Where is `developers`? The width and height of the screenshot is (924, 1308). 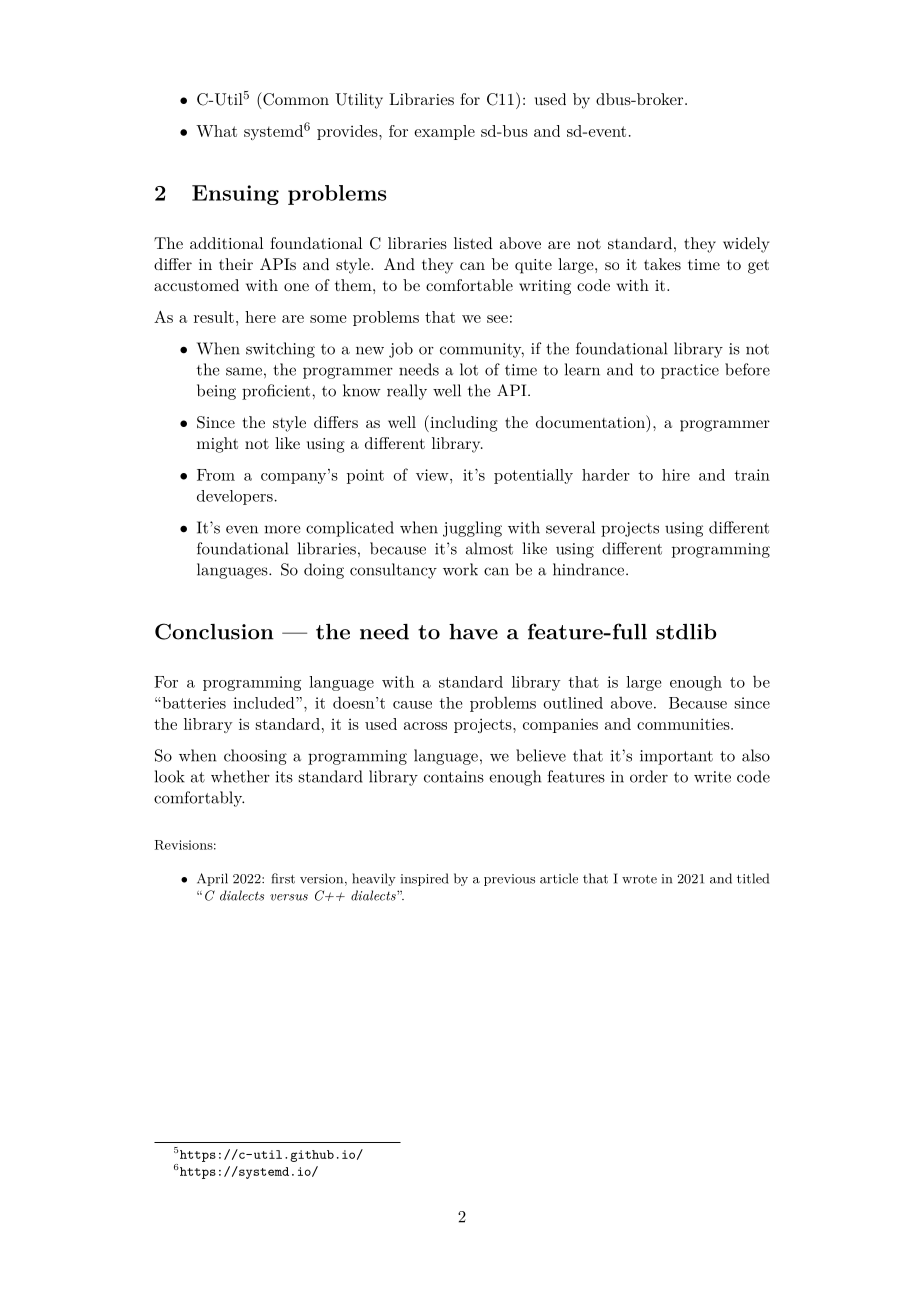 developers is located at coordinates (235, 497).
